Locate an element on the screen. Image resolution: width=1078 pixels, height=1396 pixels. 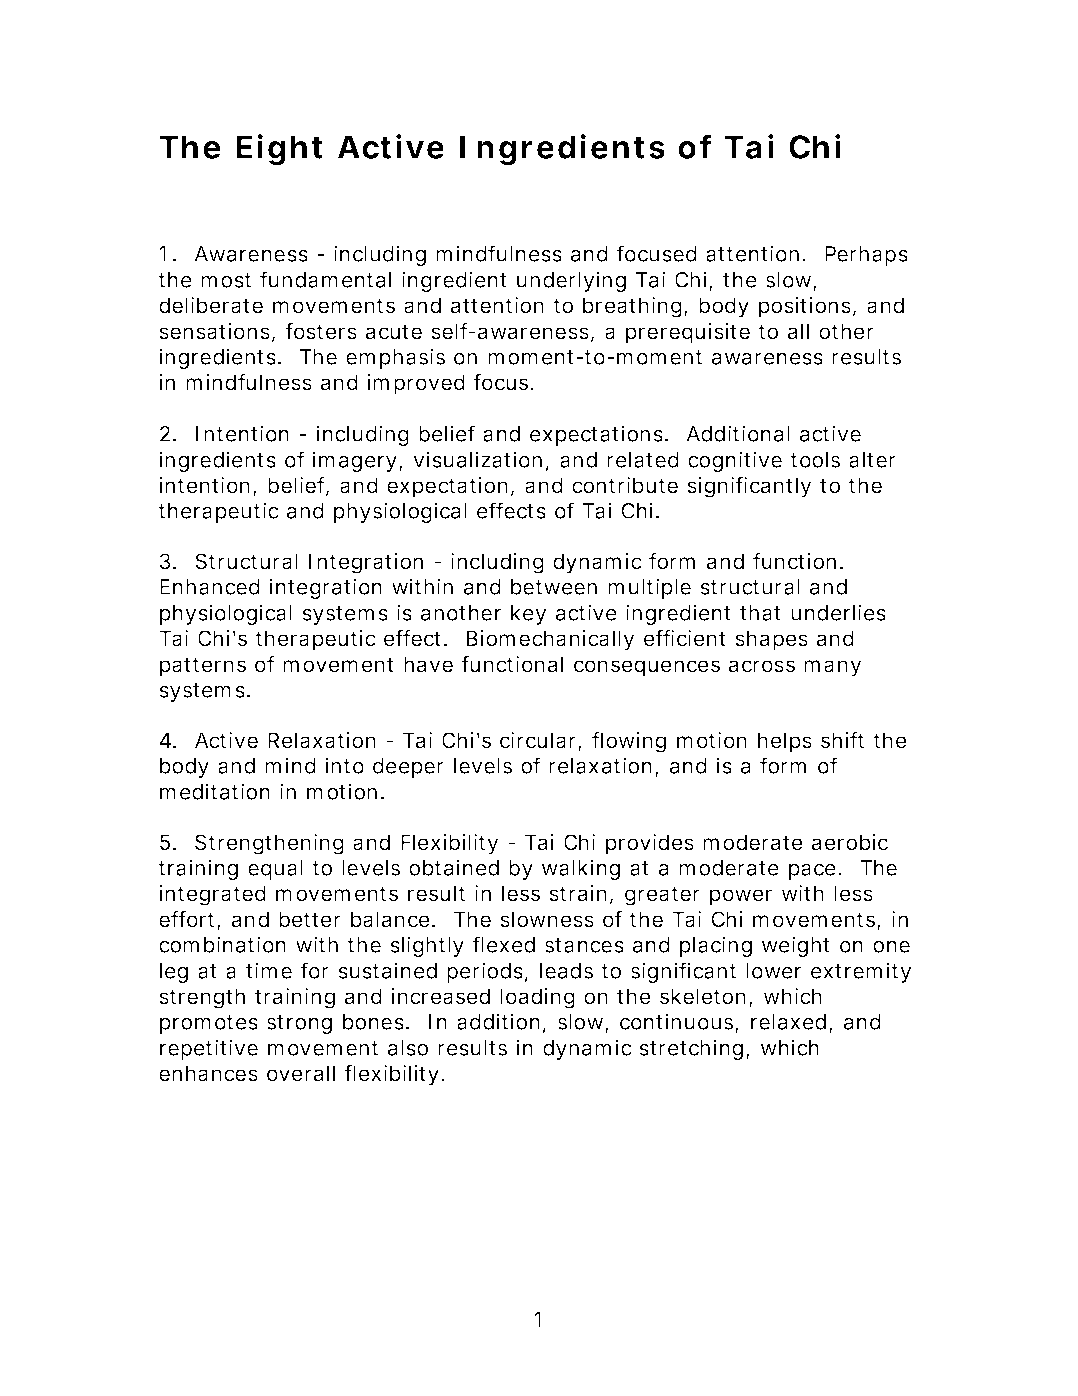
repetitive is located at coordinates (209, 1049).
